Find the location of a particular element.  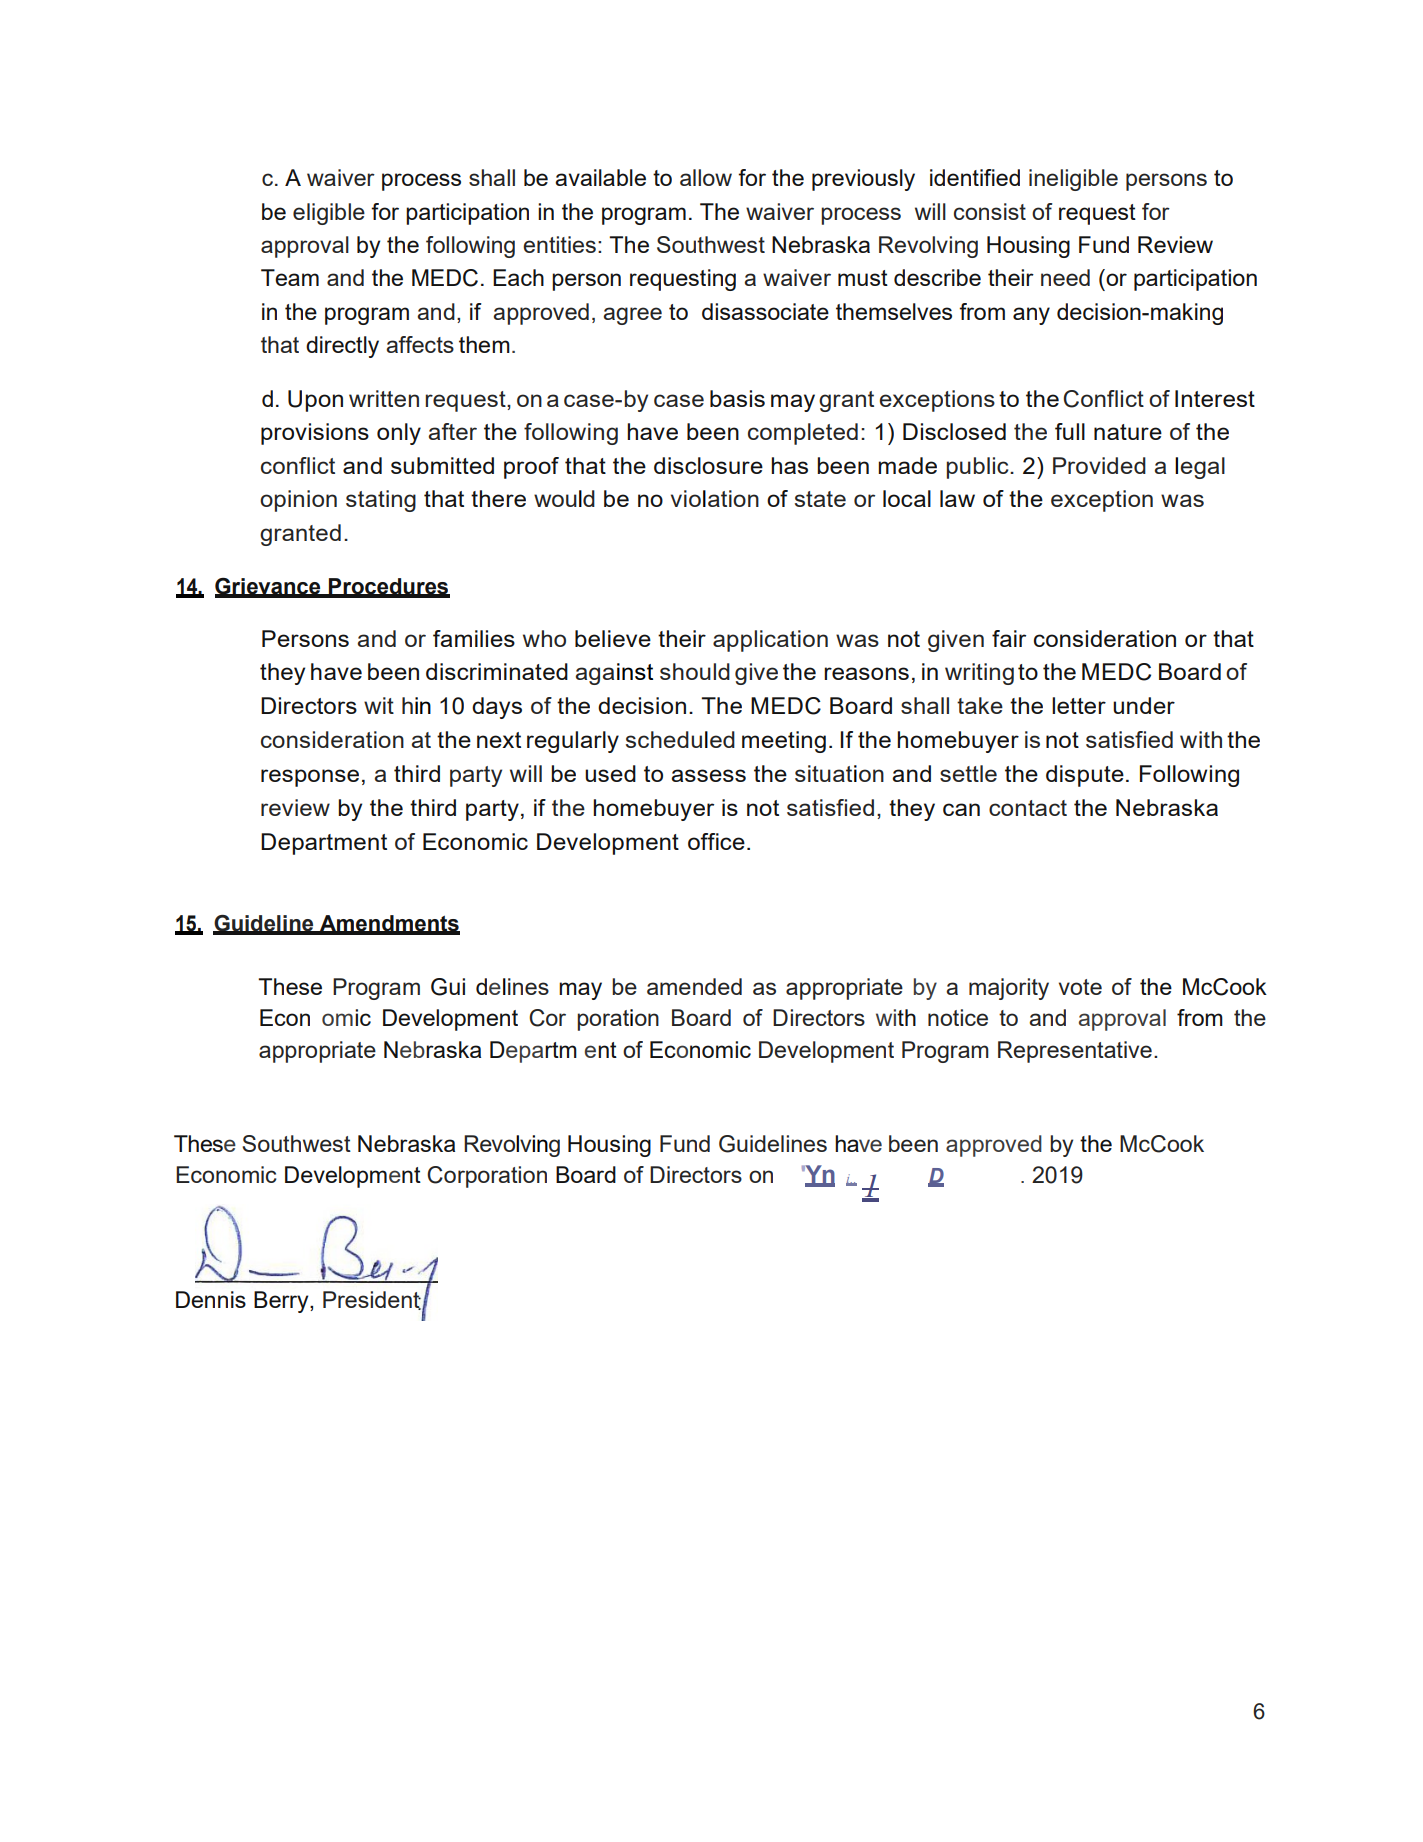

amended is located at coordinates (694, 986).
